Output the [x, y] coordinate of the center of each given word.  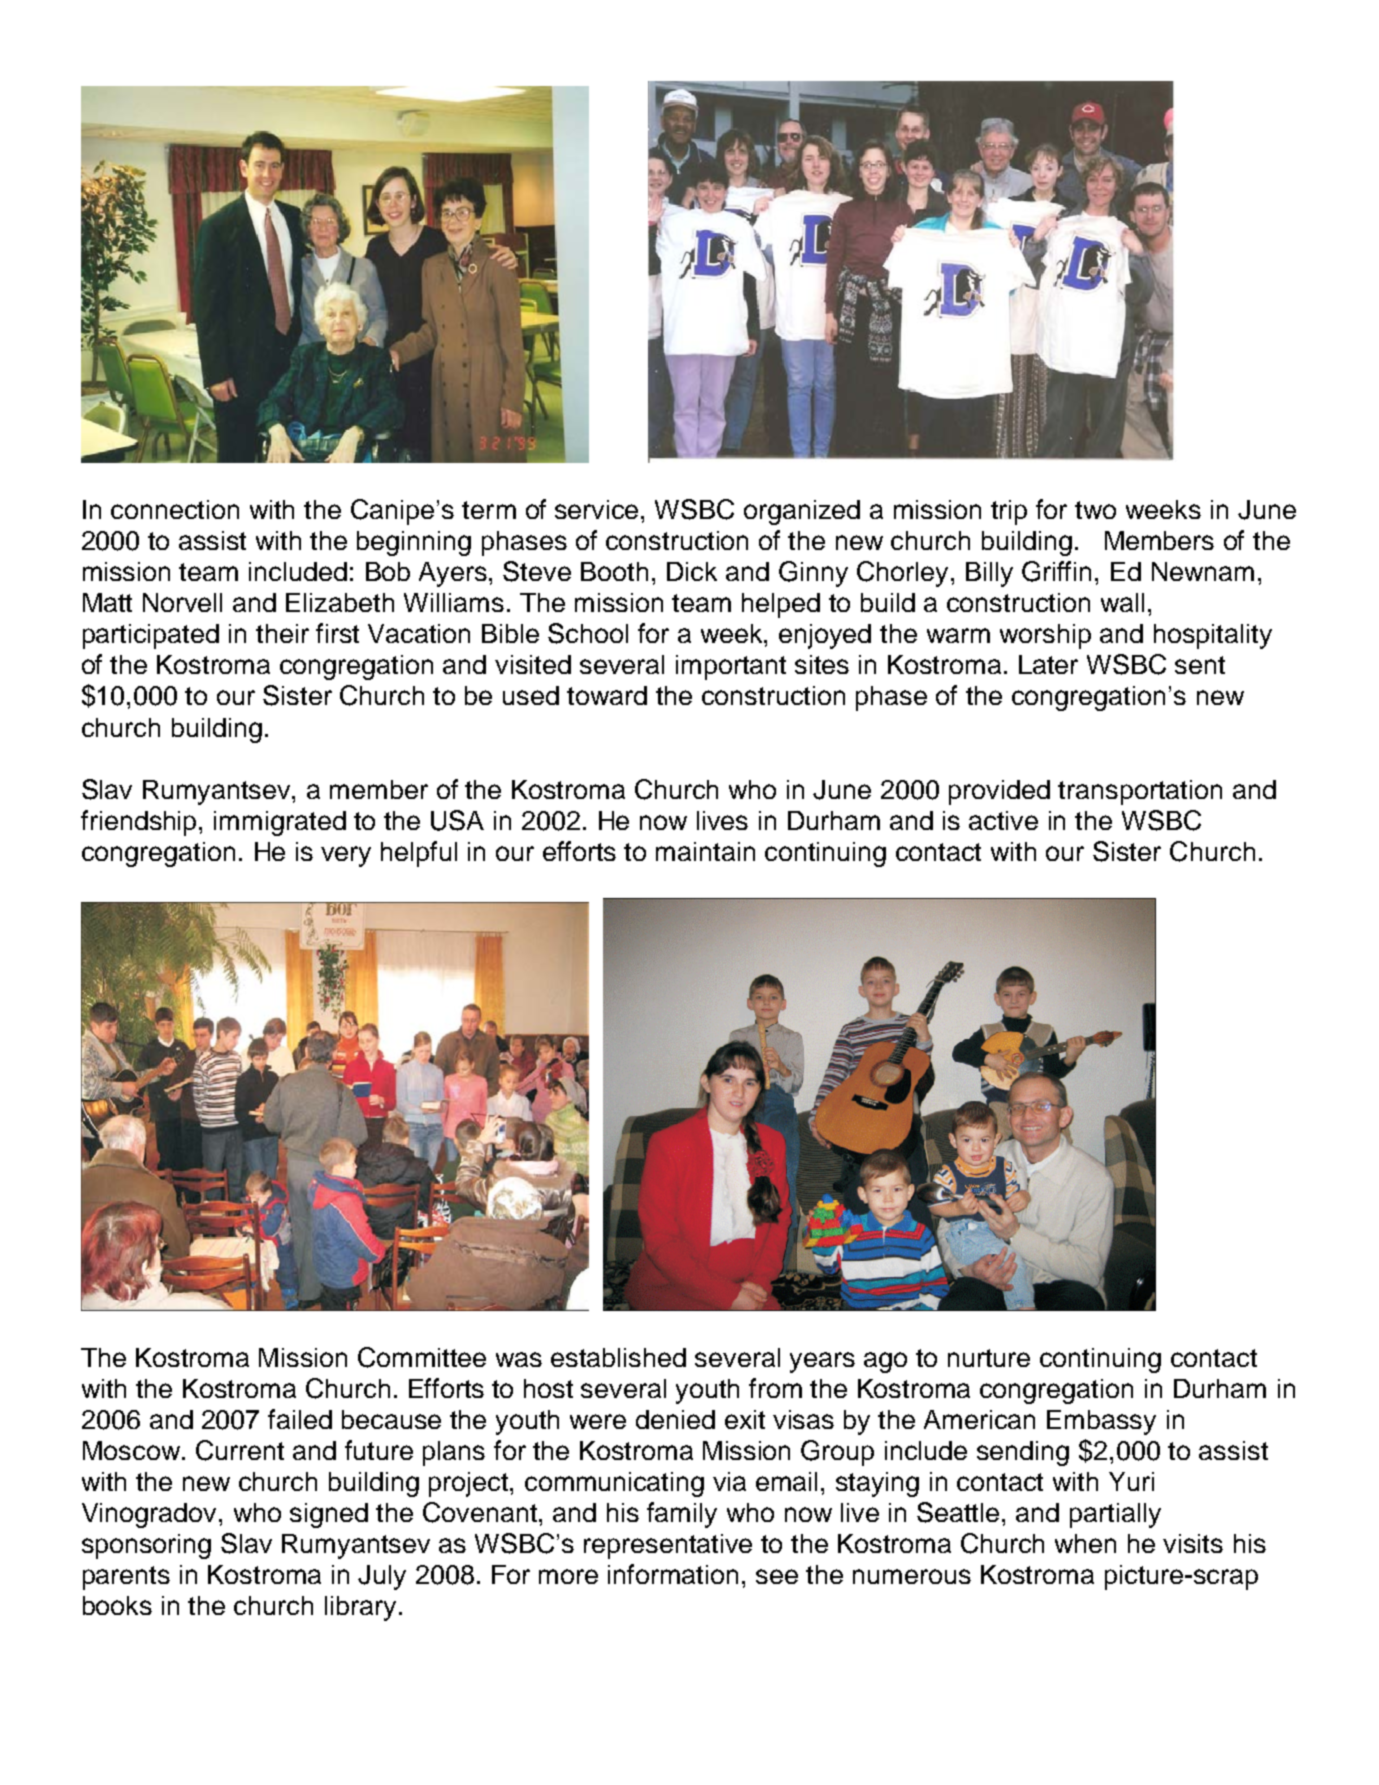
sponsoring [146, 1546]
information [673, 1574]
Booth [614, 571]
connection [175, 509]
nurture [989, 1358]
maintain [705, 851]
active [1003, 820]
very [346, 856]
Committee [422, 1357]
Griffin [1056, 571]
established [618, 1357]
